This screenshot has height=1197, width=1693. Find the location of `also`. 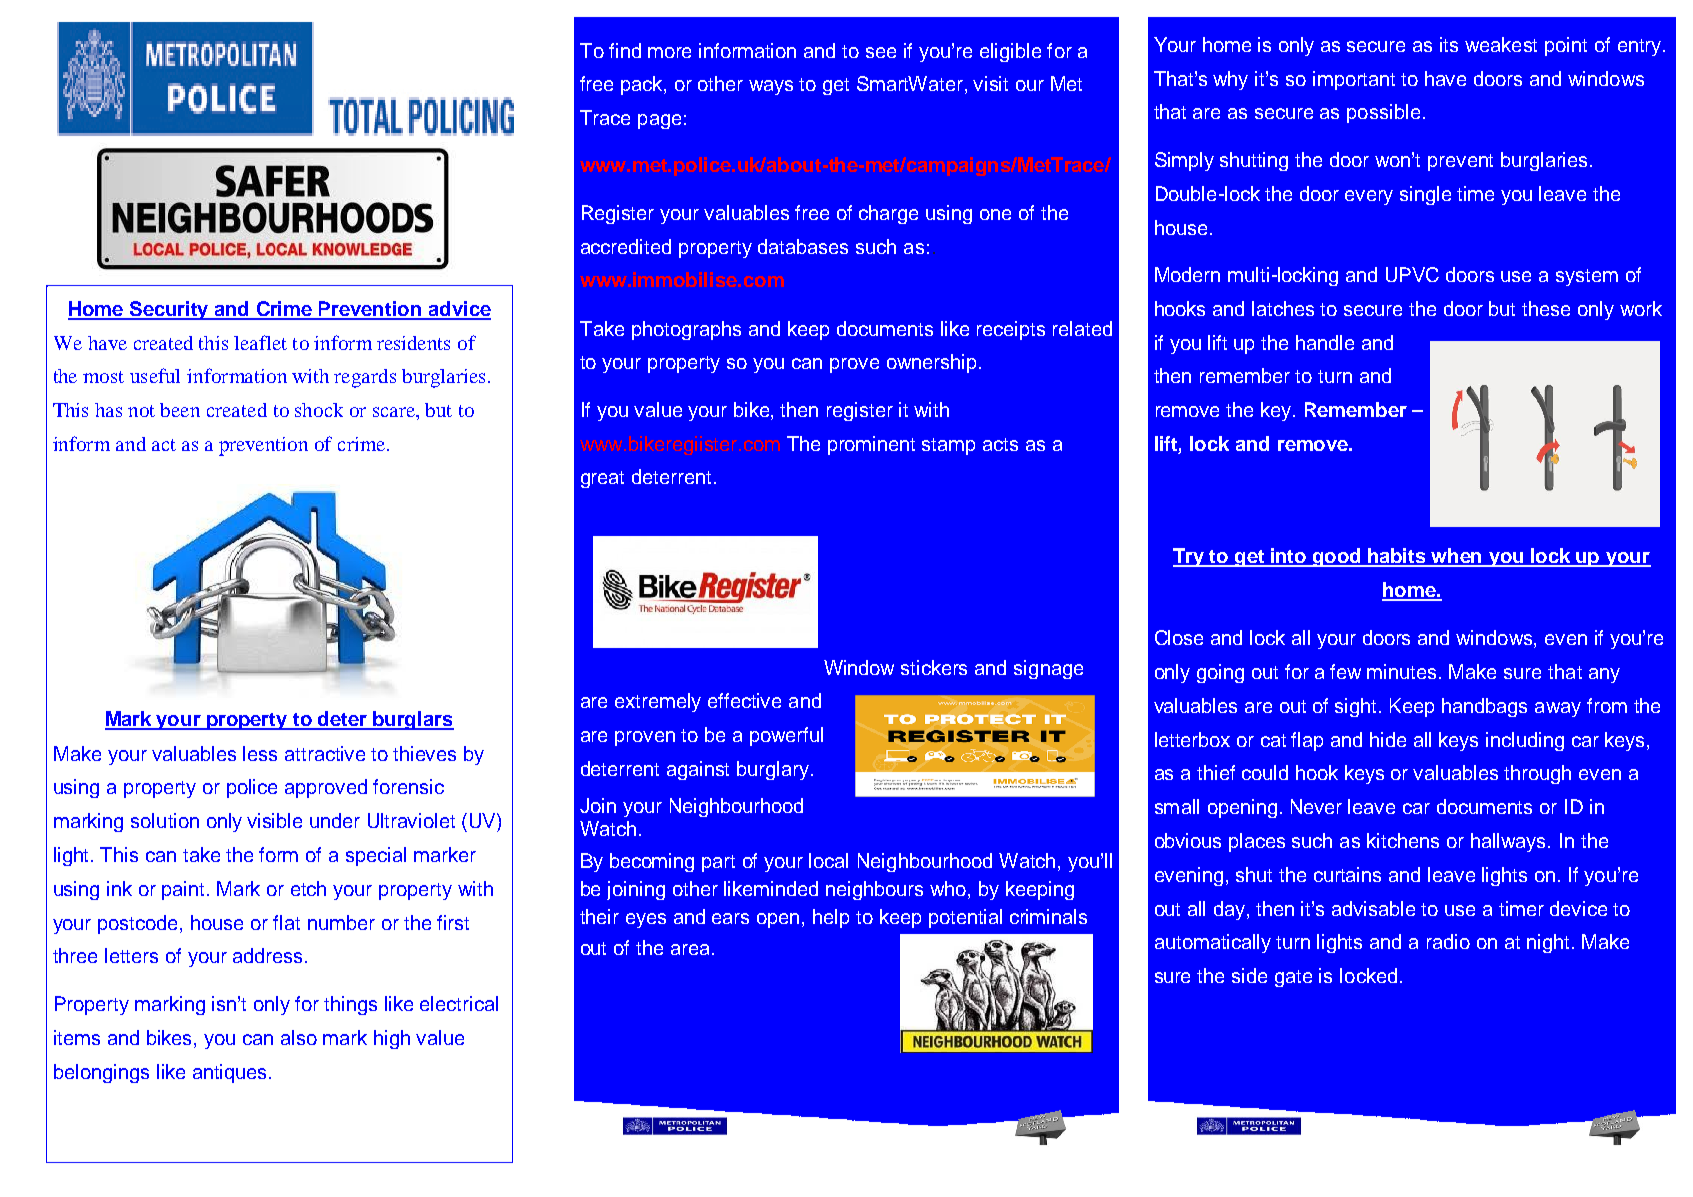

also is located at coordinates (299, 1037).
